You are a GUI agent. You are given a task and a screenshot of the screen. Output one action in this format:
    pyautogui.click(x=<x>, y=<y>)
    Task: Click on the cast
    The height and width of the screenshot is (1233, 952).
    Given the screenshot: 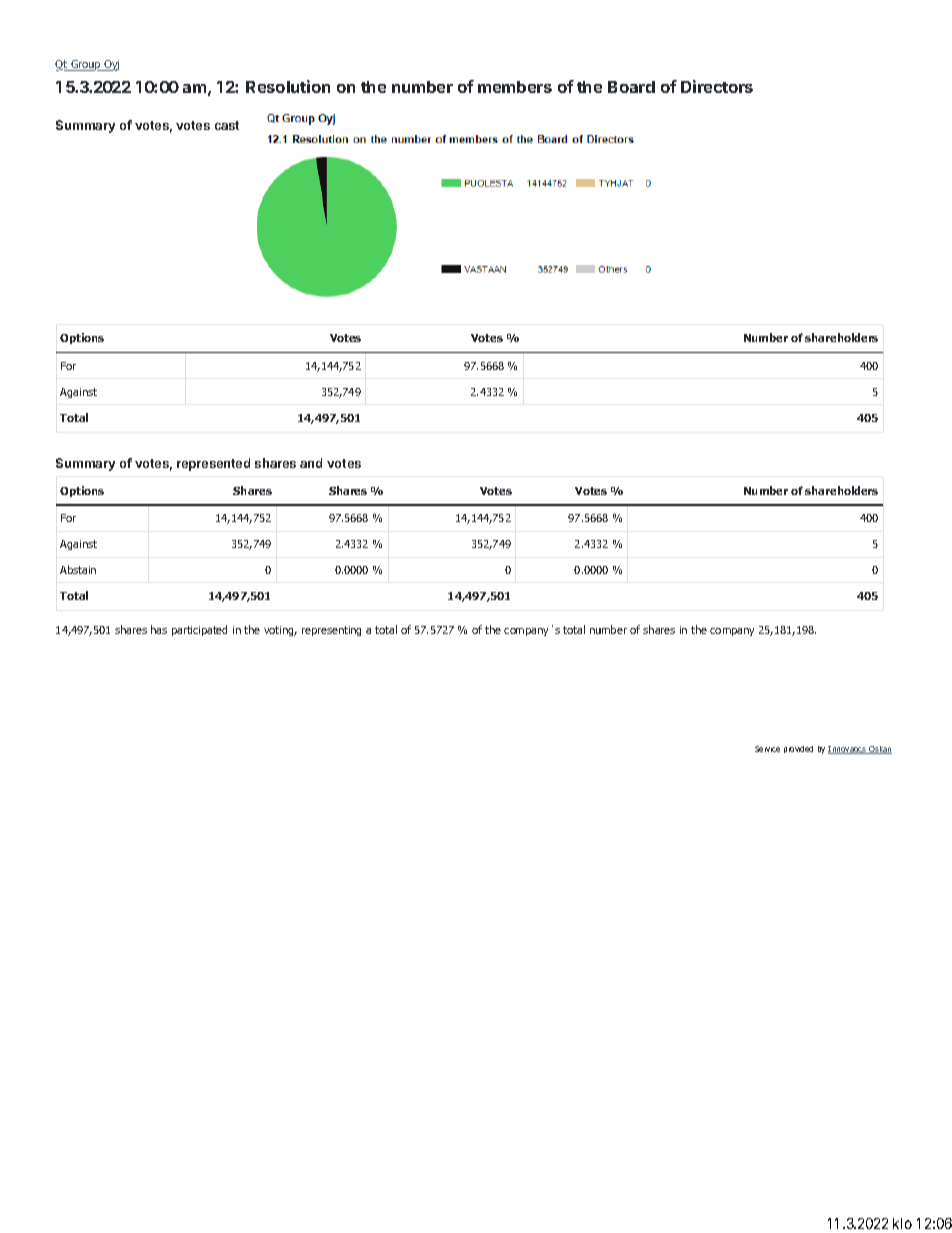 What is the action you would take?
    pyautogui.click(x=227, y=125)
